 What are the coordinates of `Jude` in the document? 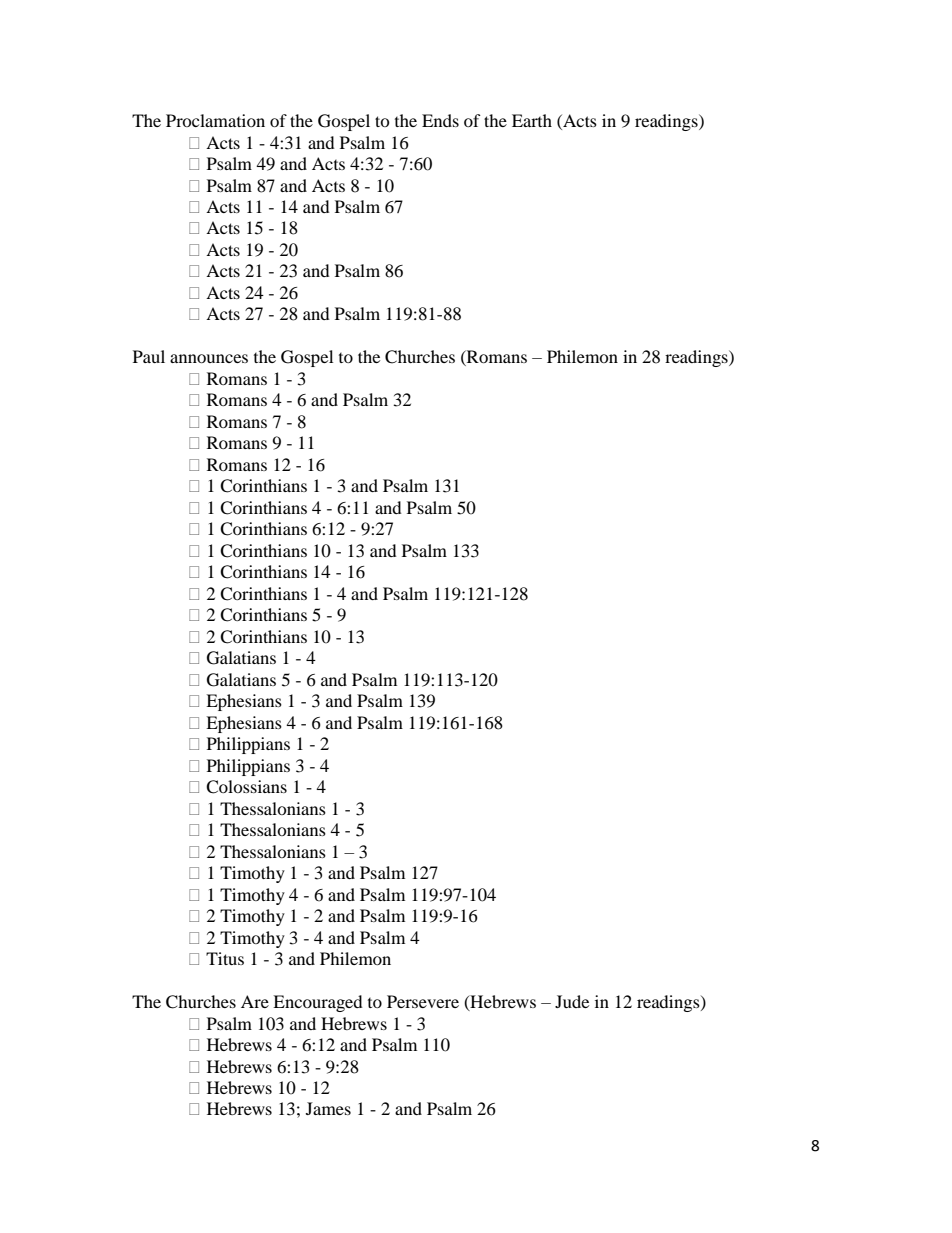 It's located at (572, 1001).
